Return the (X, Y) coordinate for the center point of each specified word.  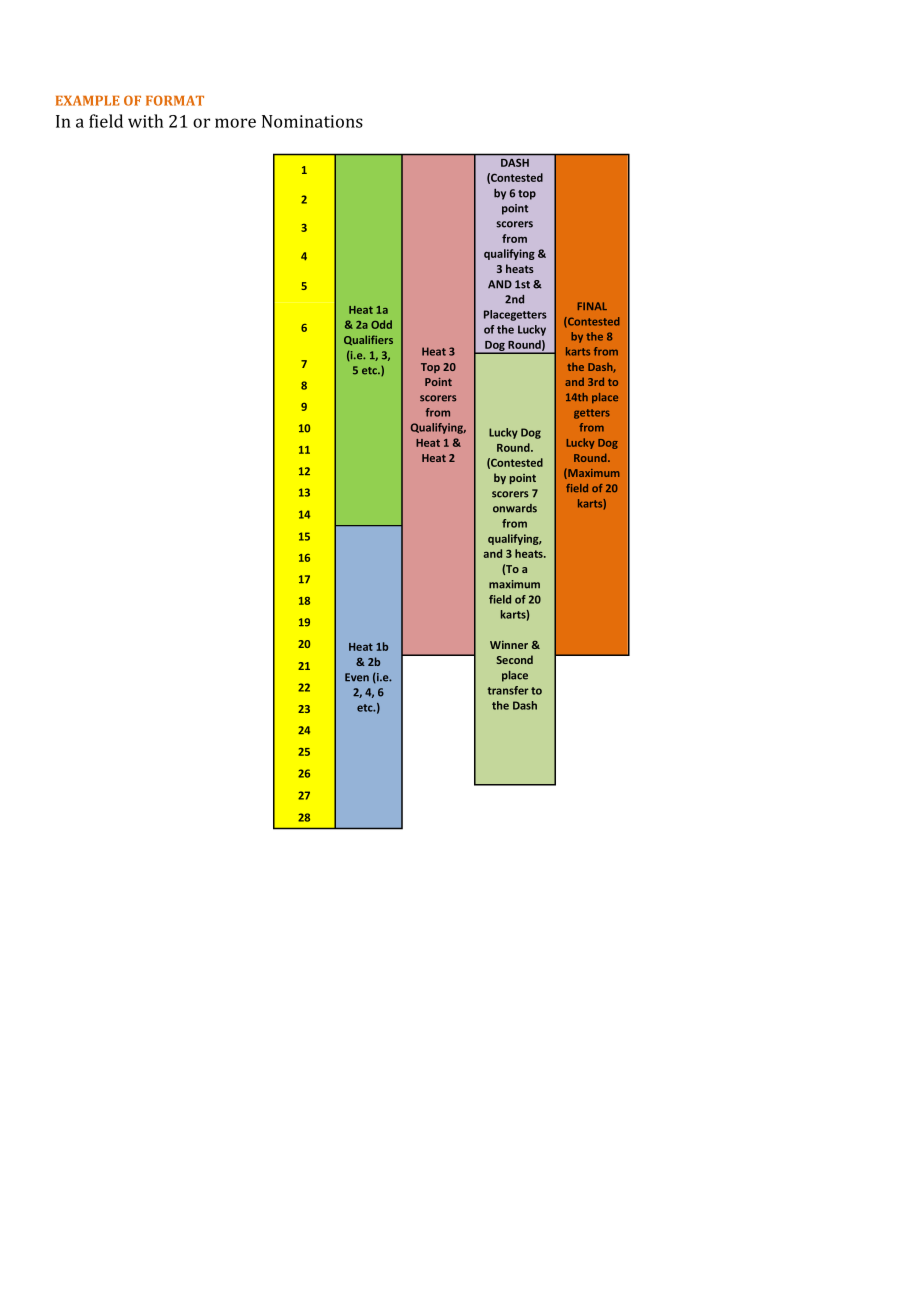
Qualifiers (368, 340)
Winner (509, 645)
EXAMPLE (88, 100)
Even (357, 677)
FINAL (592, 306)
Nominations (312, 121)
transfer (507, 690)
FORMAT (175, 100)
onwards (515, 508)
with (145, 121)
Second (514, 659)
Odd (381, 324)
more (235, 123)
